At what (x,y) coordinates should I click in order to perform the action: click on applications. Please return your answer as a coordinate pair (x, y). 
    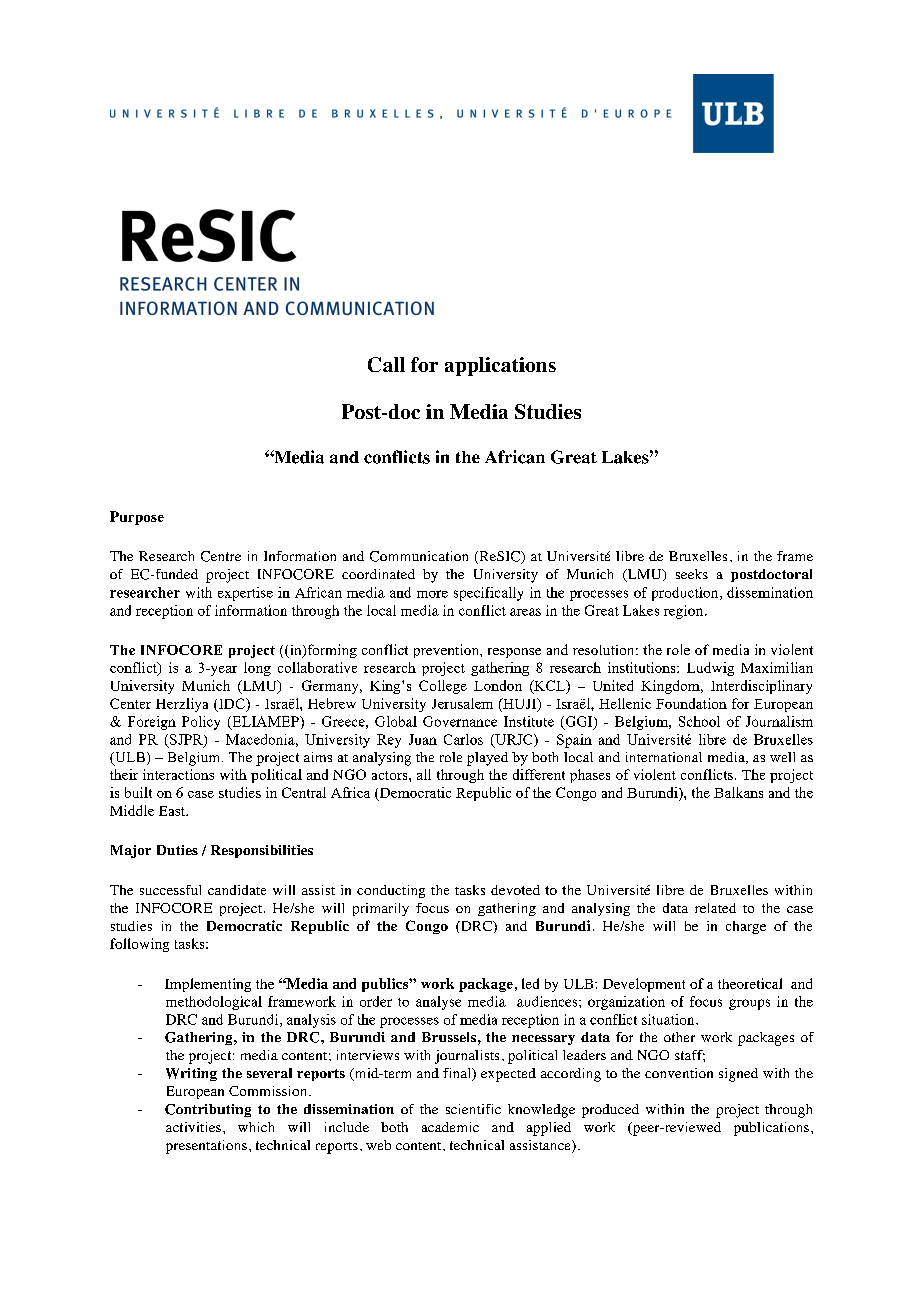
    Looking at the image, I should click on (500, 366).
